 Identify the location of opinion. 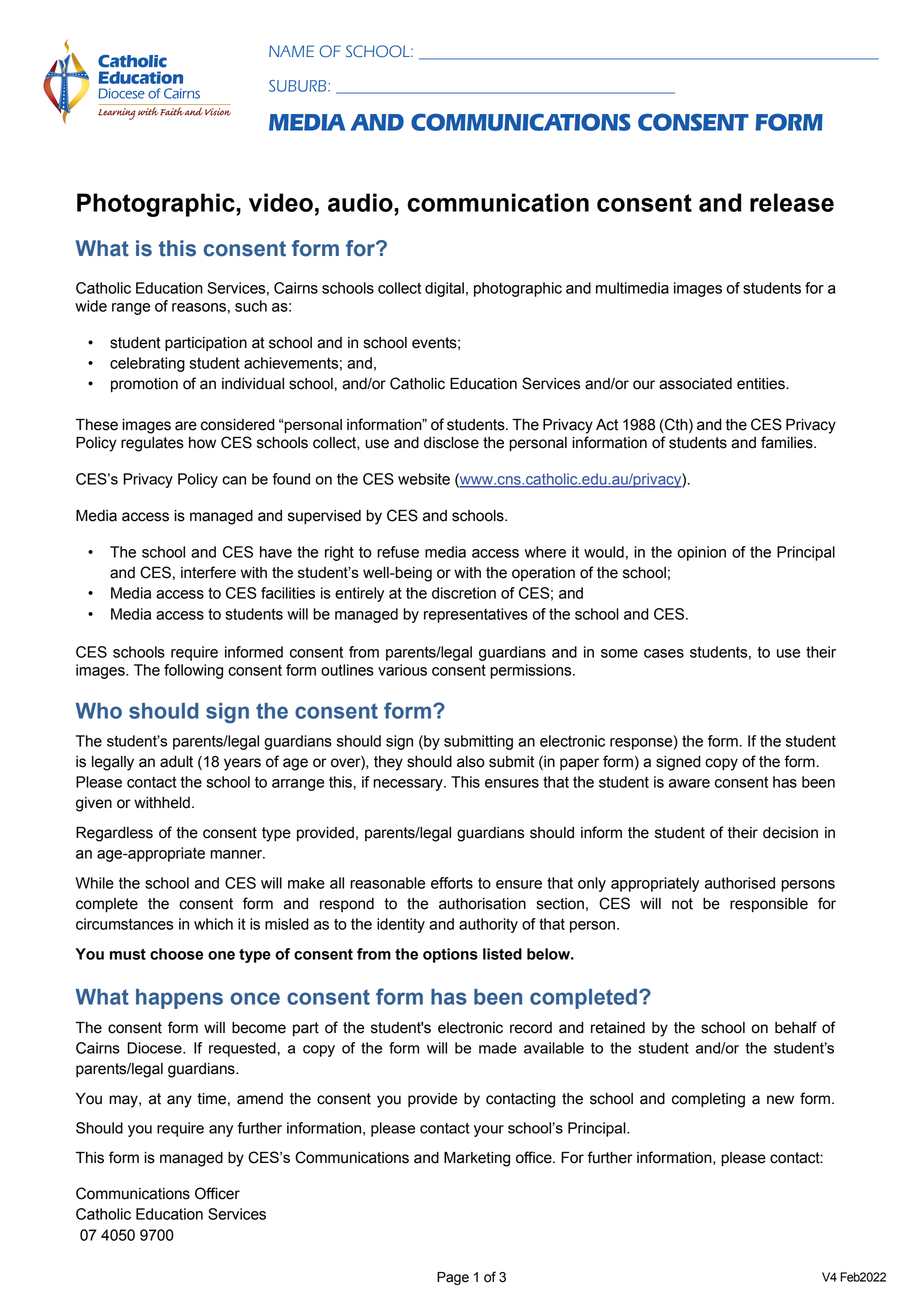
(701, 553).
